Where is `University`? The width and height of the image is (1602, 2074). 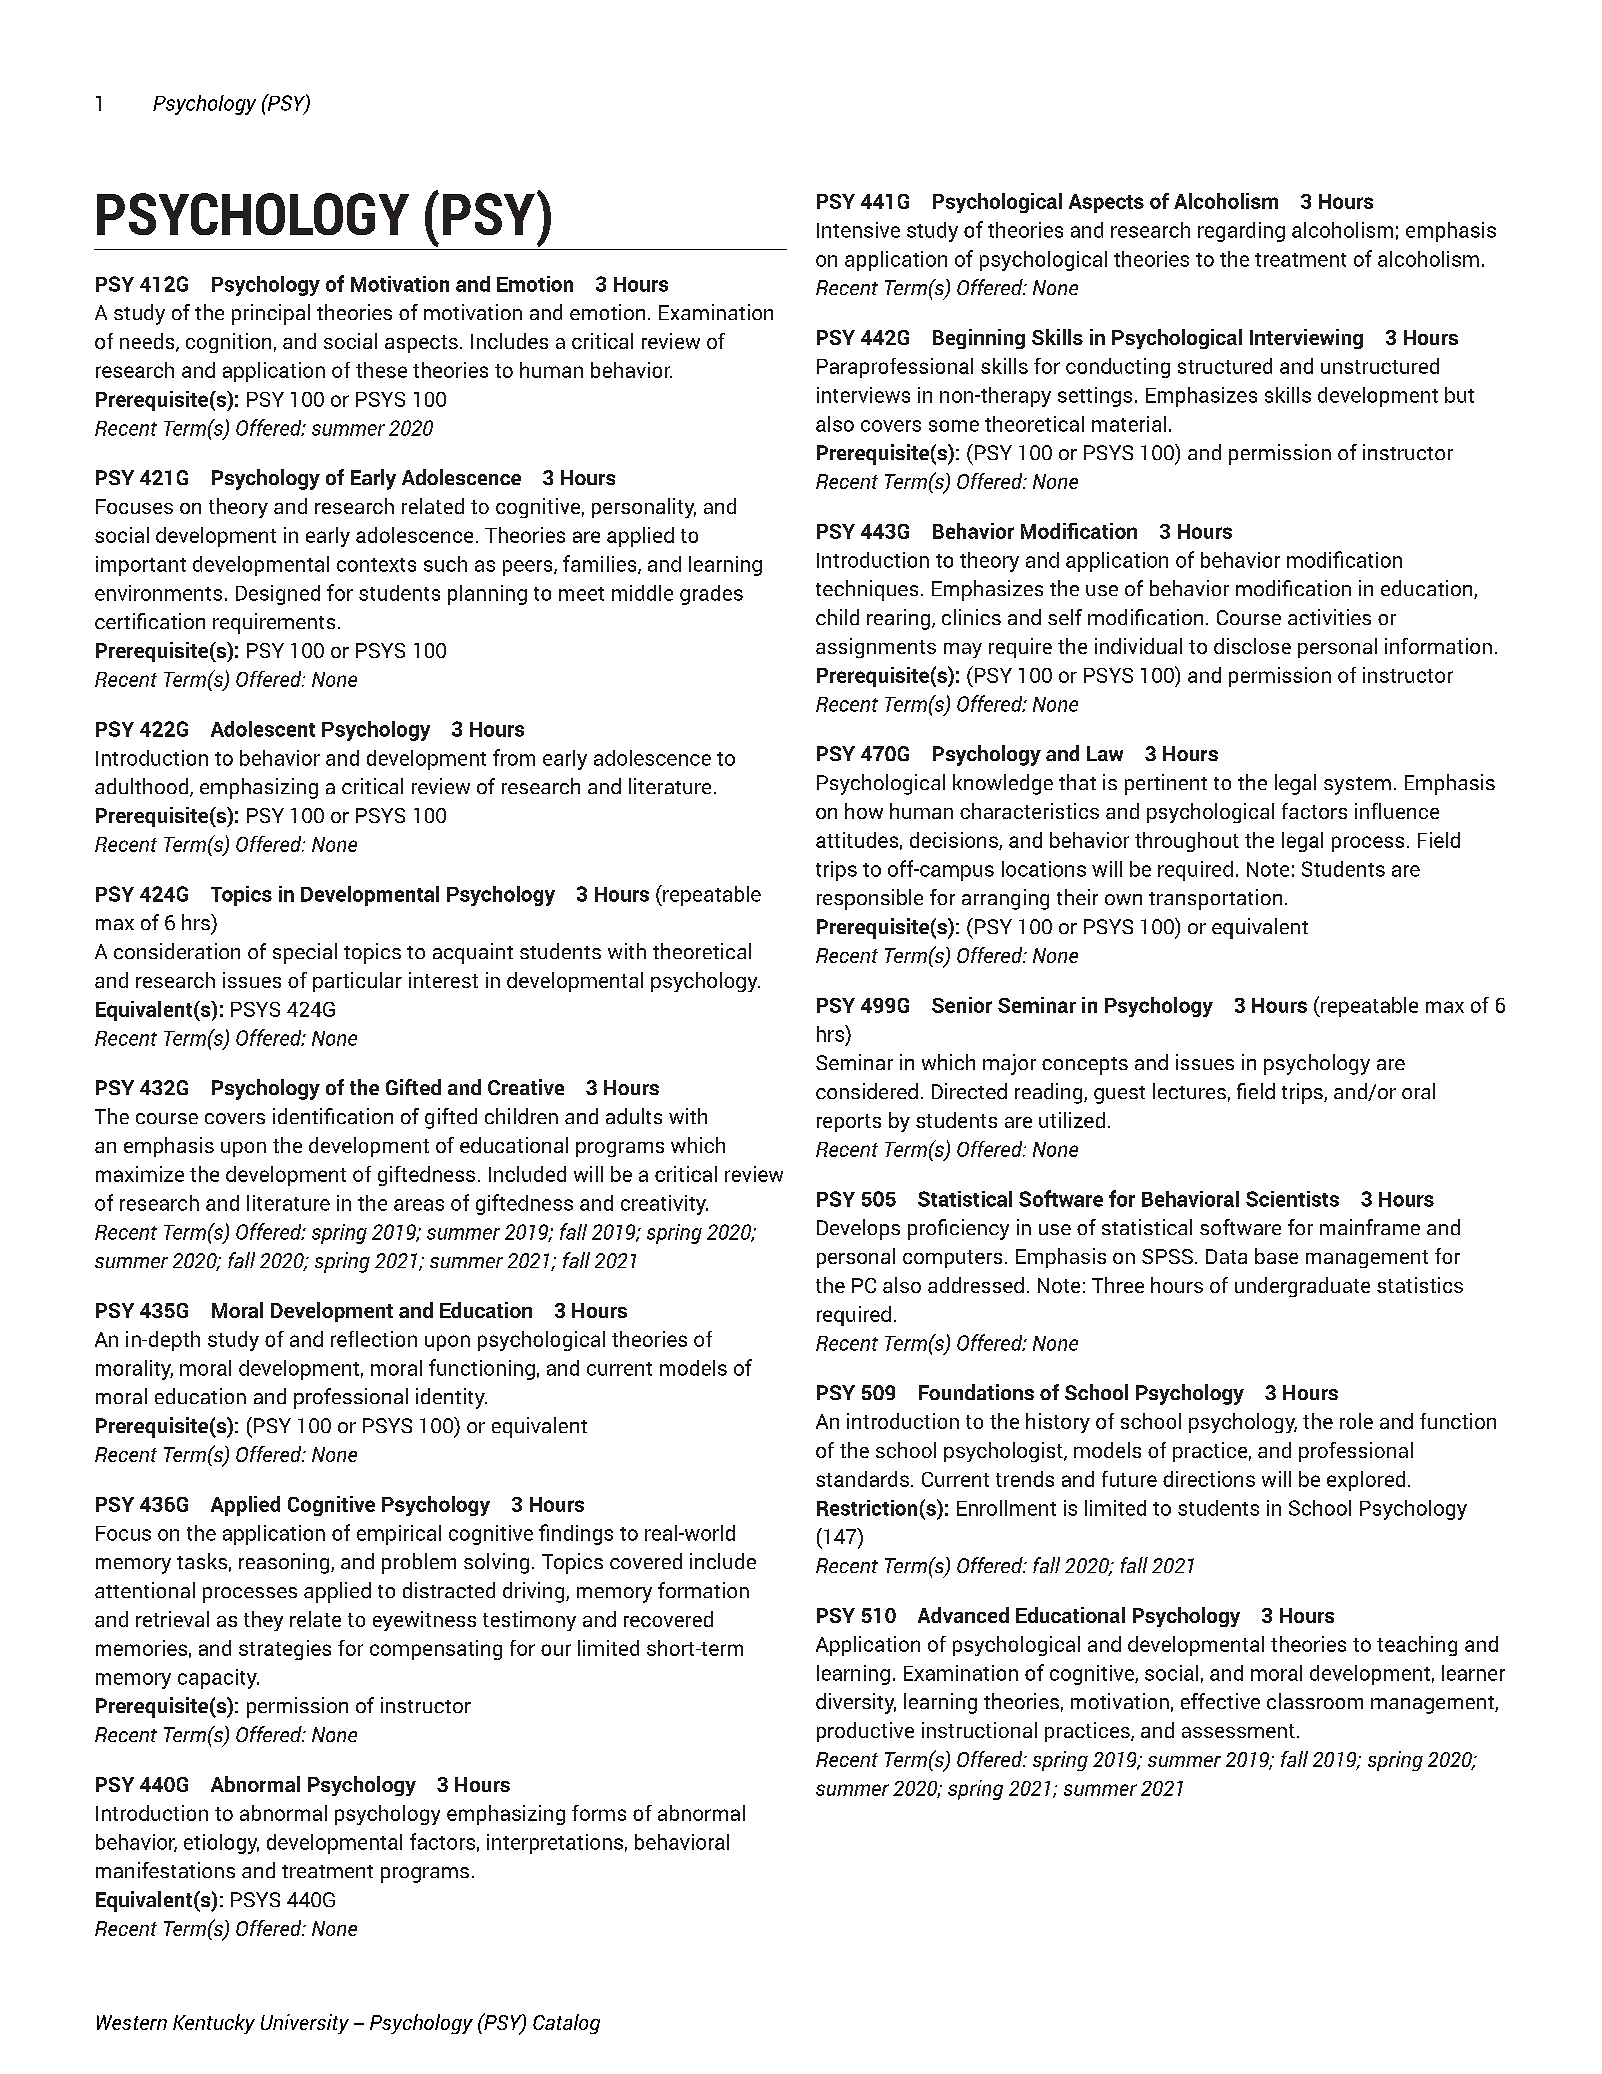
University is located at coordinates (305, 2024).
